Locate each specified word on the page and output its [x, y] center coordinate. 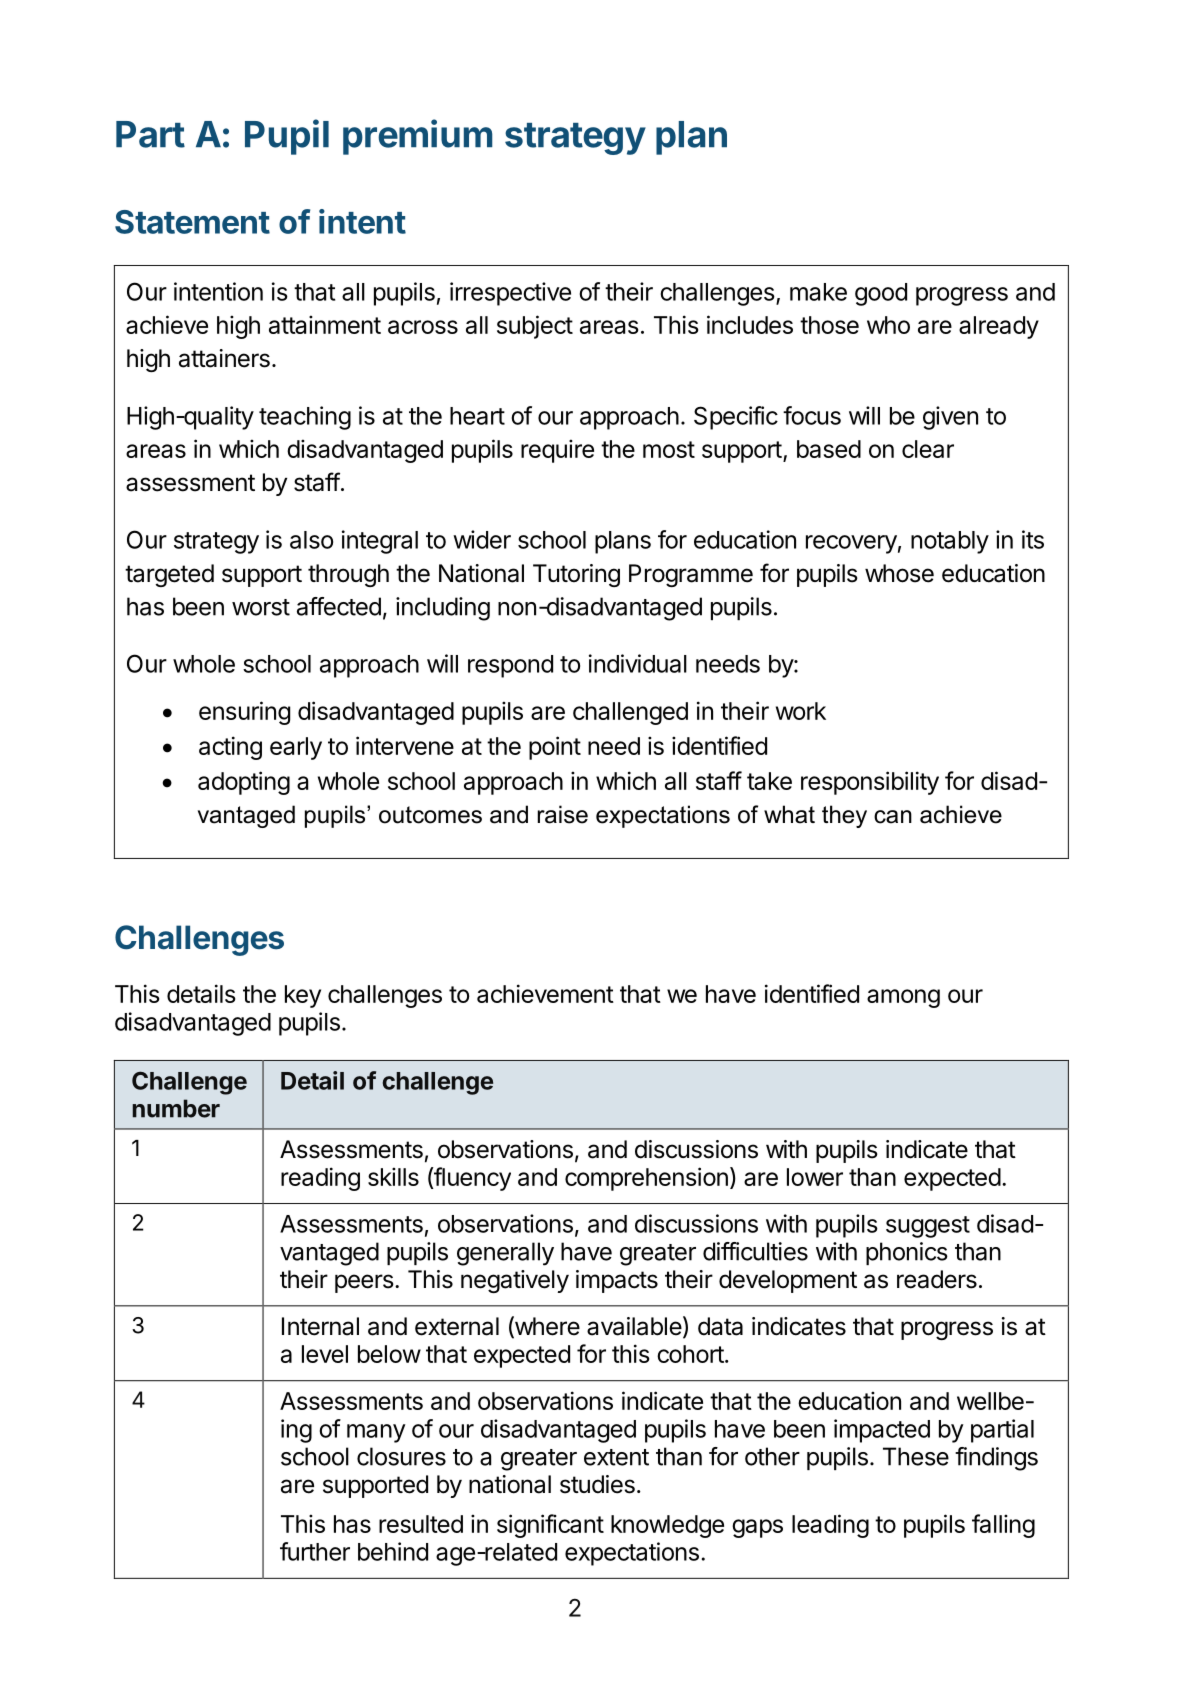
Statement [192, 222]
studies [597, 1484]
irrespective [510, 294]
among [903, 998]
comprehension [646, 1179]
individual [638, 663]
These [916, 1456]
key [303, 996]
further [315, 1551]
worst [261, 607]
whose [899, 573]
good [881, 294]
